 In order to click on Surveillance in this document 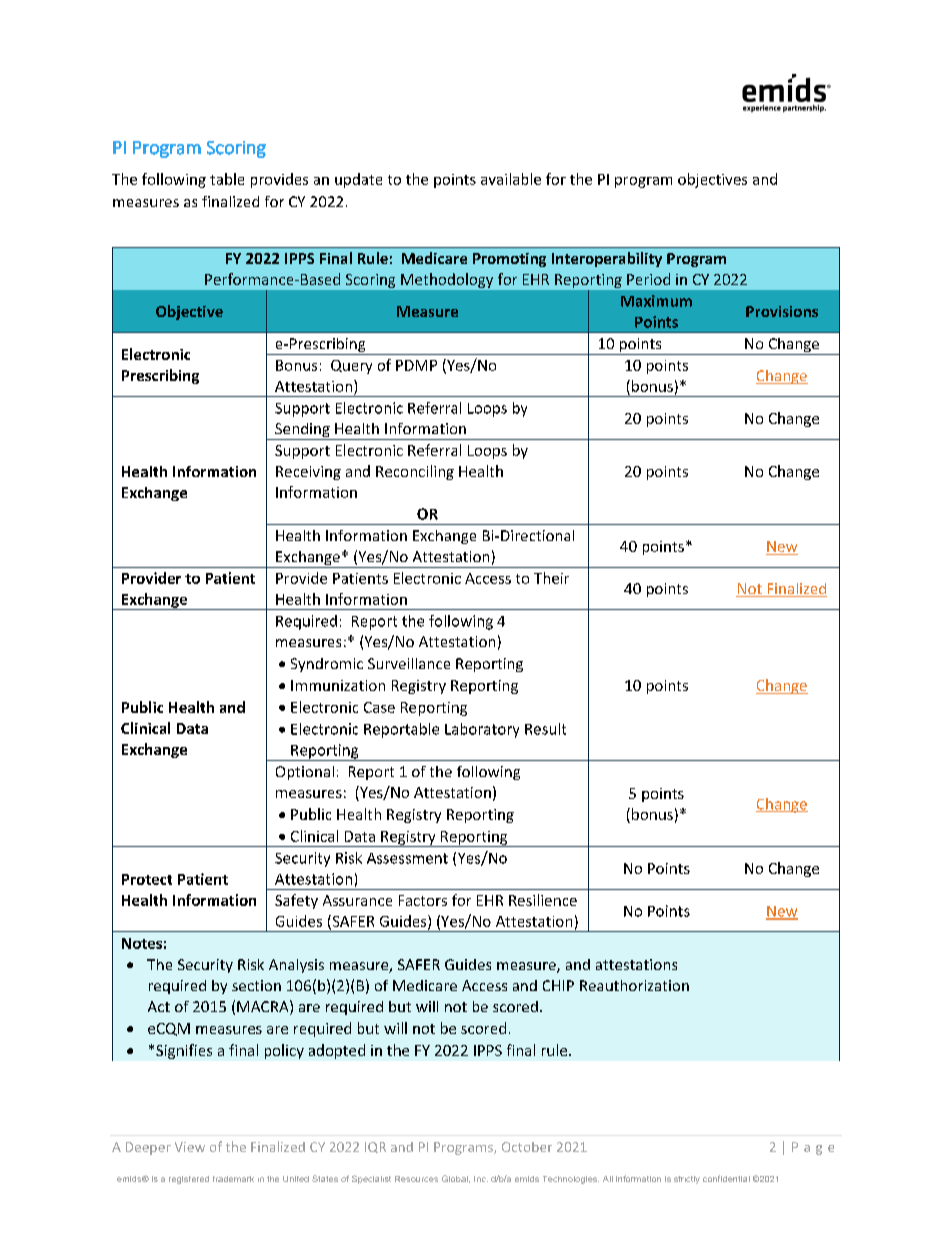, I will do `click(409, 663)`.
